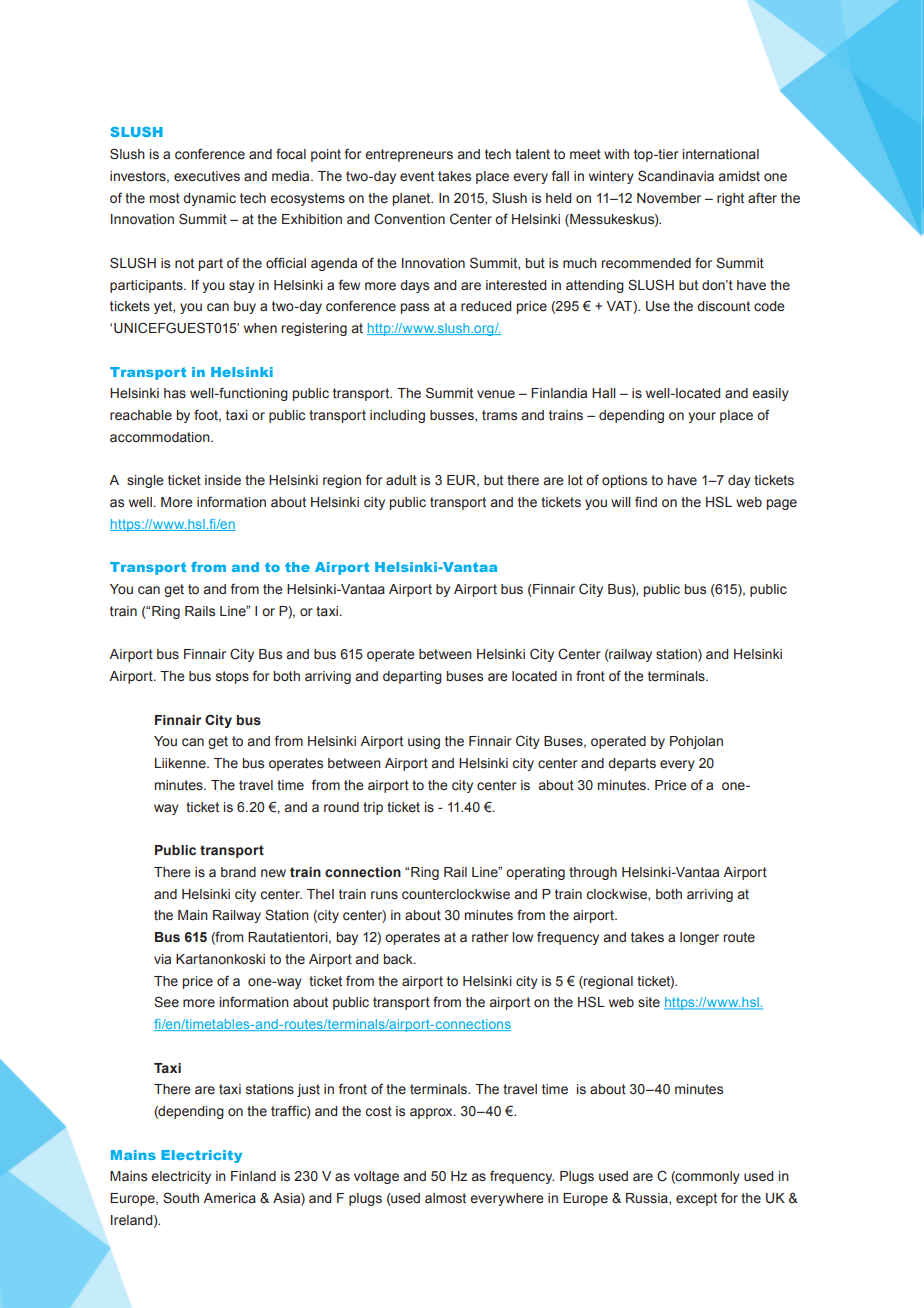  What do you see at coordinates (232, 677) in the screenshot?
I see `stops` at bounding box center [232, 677].
